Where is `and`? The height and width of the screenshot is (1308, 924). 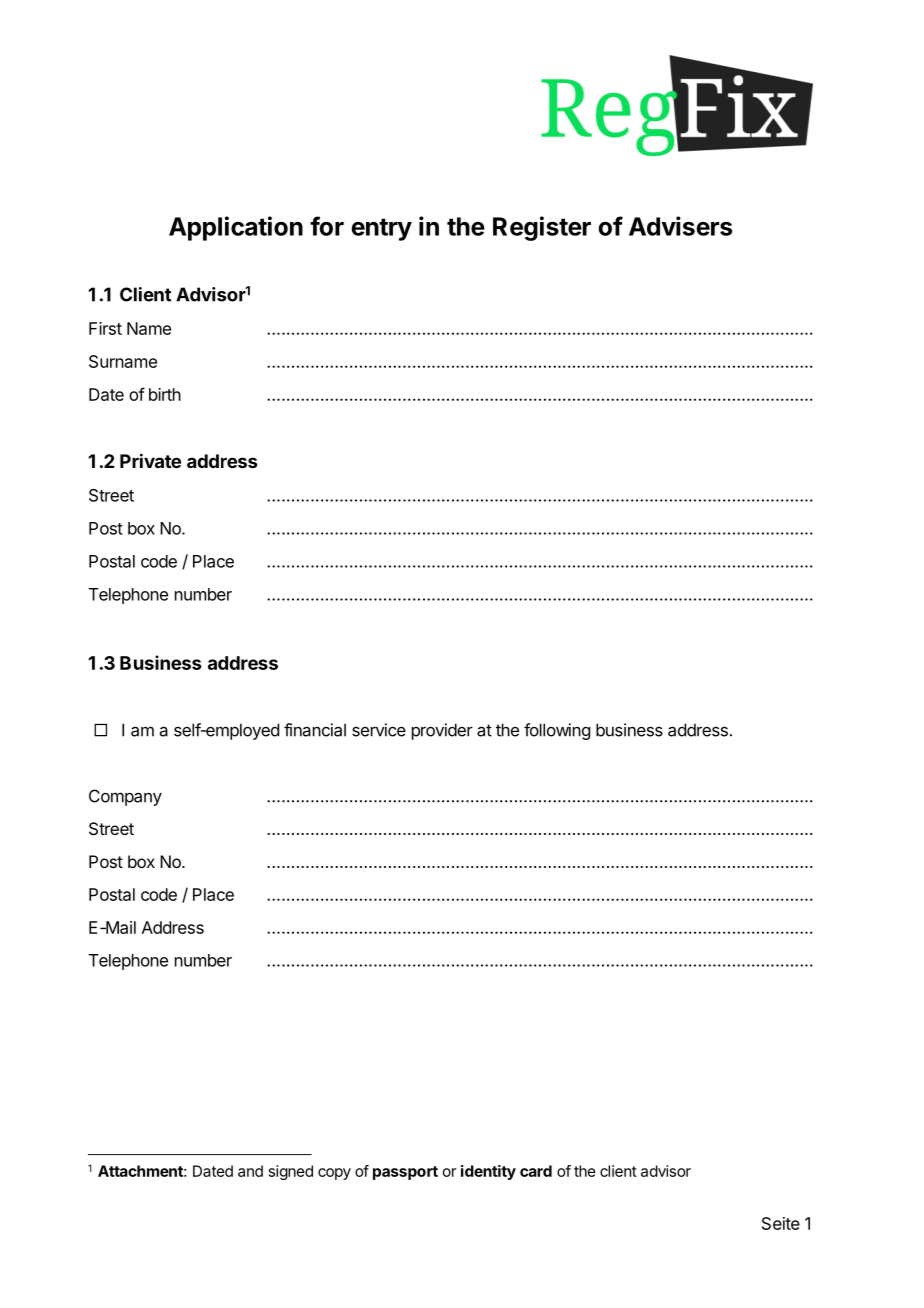
and is located at coordinates (250, 1171).
